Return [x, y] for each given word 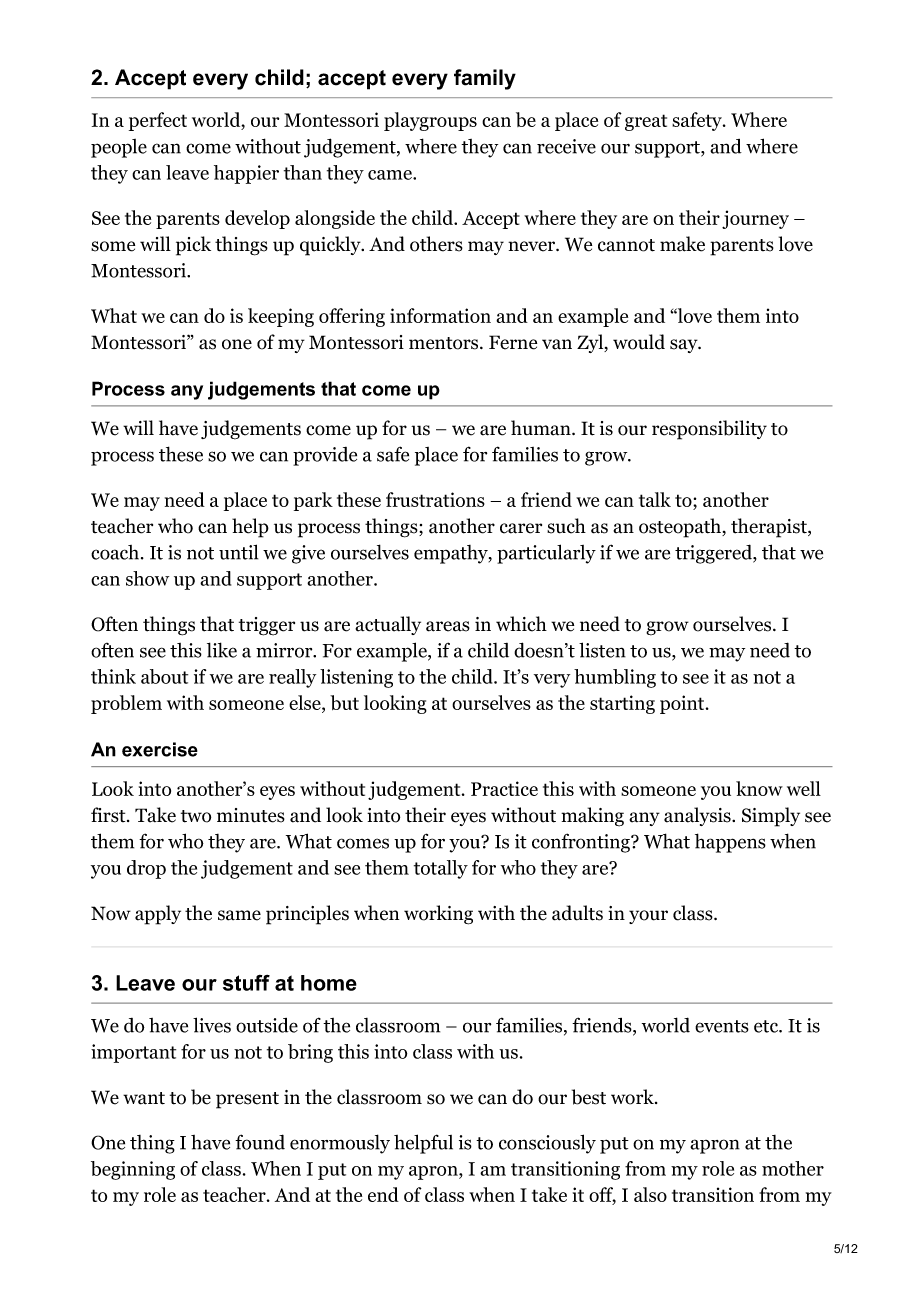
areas [448, 626]
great [646, 122]
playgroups [430, 121]
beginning [133, 1170]
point [683, 704]
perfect [158, 121]
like [222, 650]
